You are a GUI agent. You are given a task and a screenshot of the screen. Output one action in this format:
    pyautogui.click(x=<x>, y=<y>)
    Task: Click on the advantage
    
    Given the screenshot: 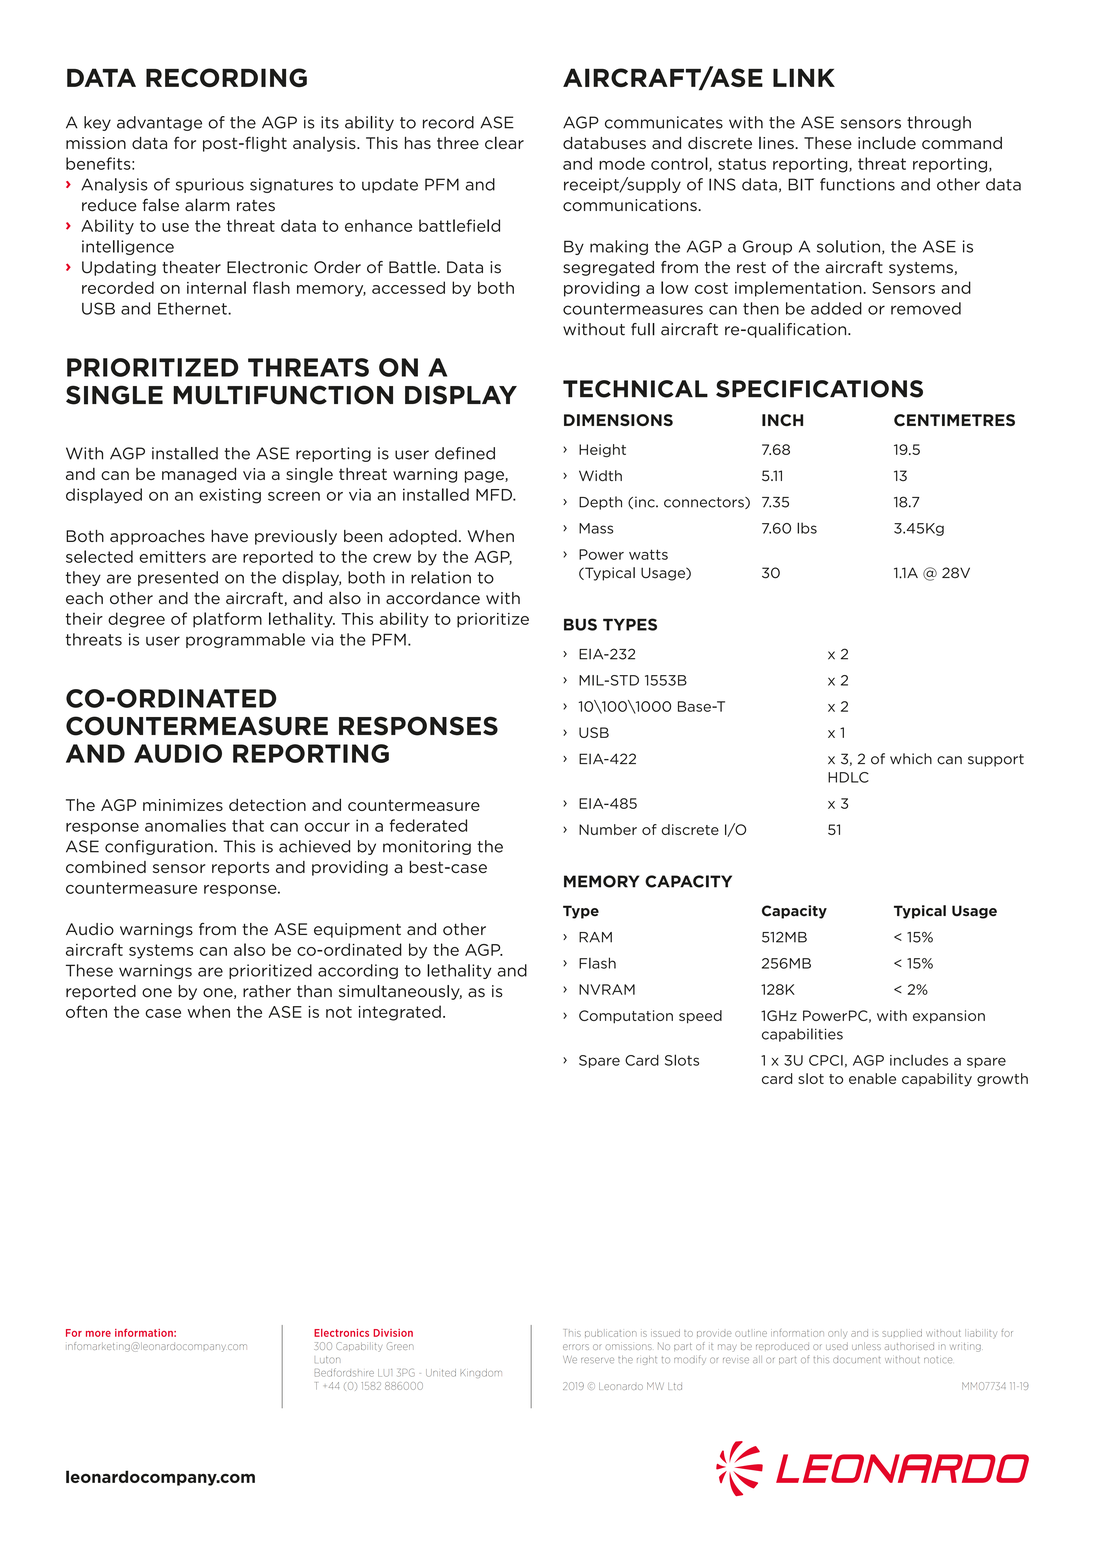 What is the action you would take?
    pyautogui.click(x=159, y=123)
